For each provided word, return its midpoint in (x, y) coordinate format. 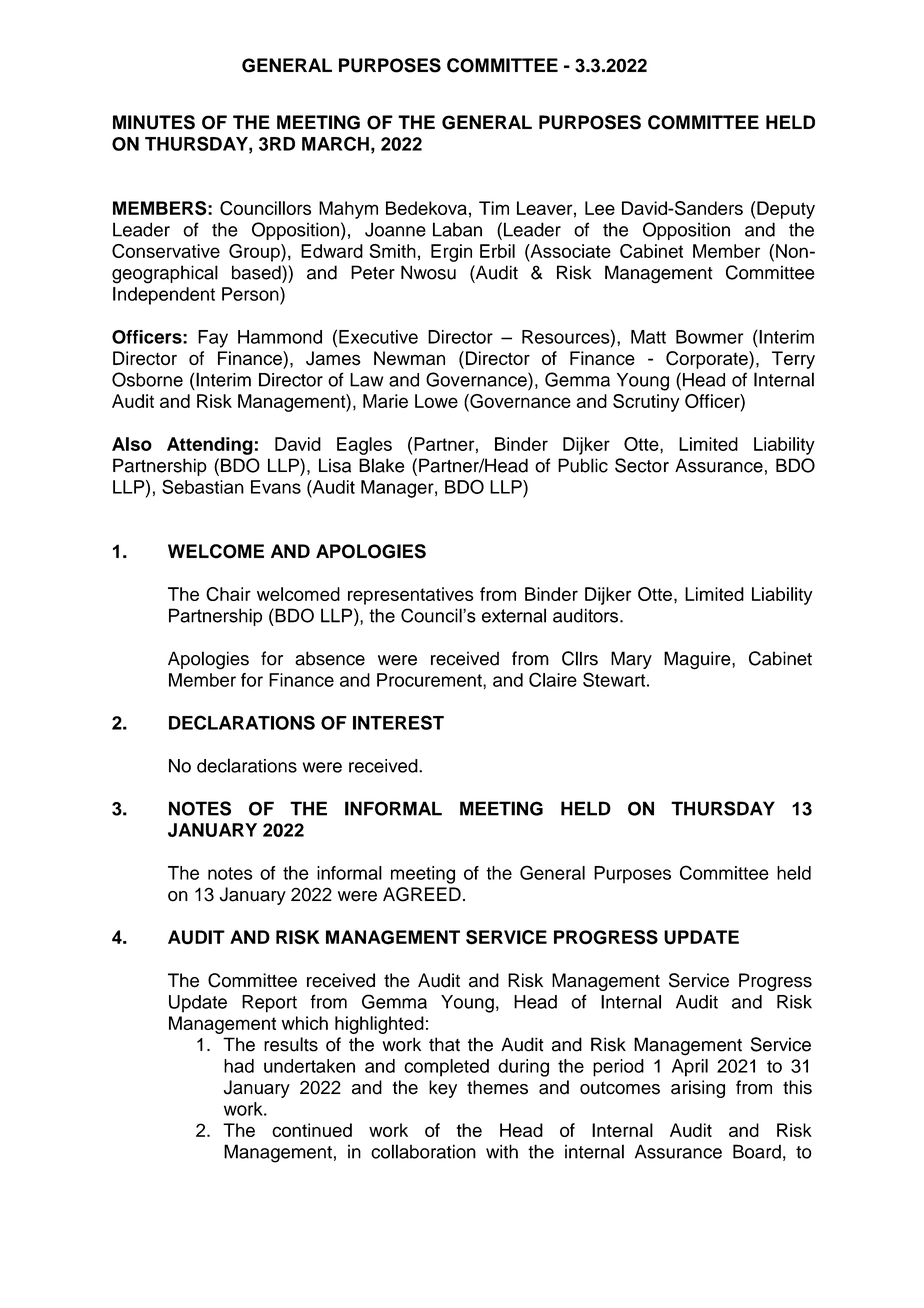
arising (698, 1089)
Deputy (785, 210)
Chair (228, 594)
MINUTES (154, 122)
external (514, 615)
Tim (494, 208)
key (443, 1089)
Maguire (698, 660)
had (239, 1066)
